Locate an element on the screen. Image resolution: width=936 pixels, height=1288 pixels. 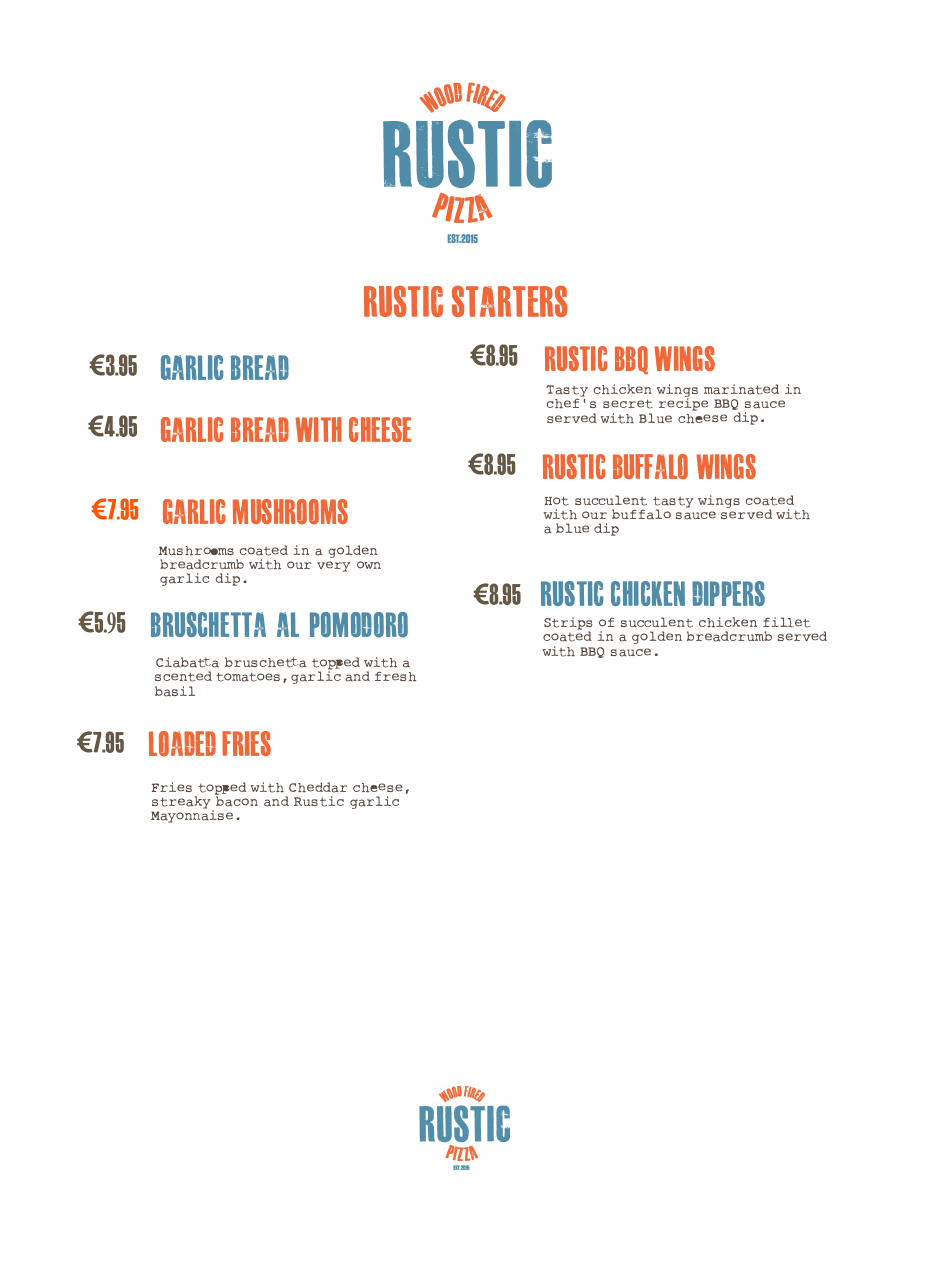
secret is located at coordinates (628, 404).
